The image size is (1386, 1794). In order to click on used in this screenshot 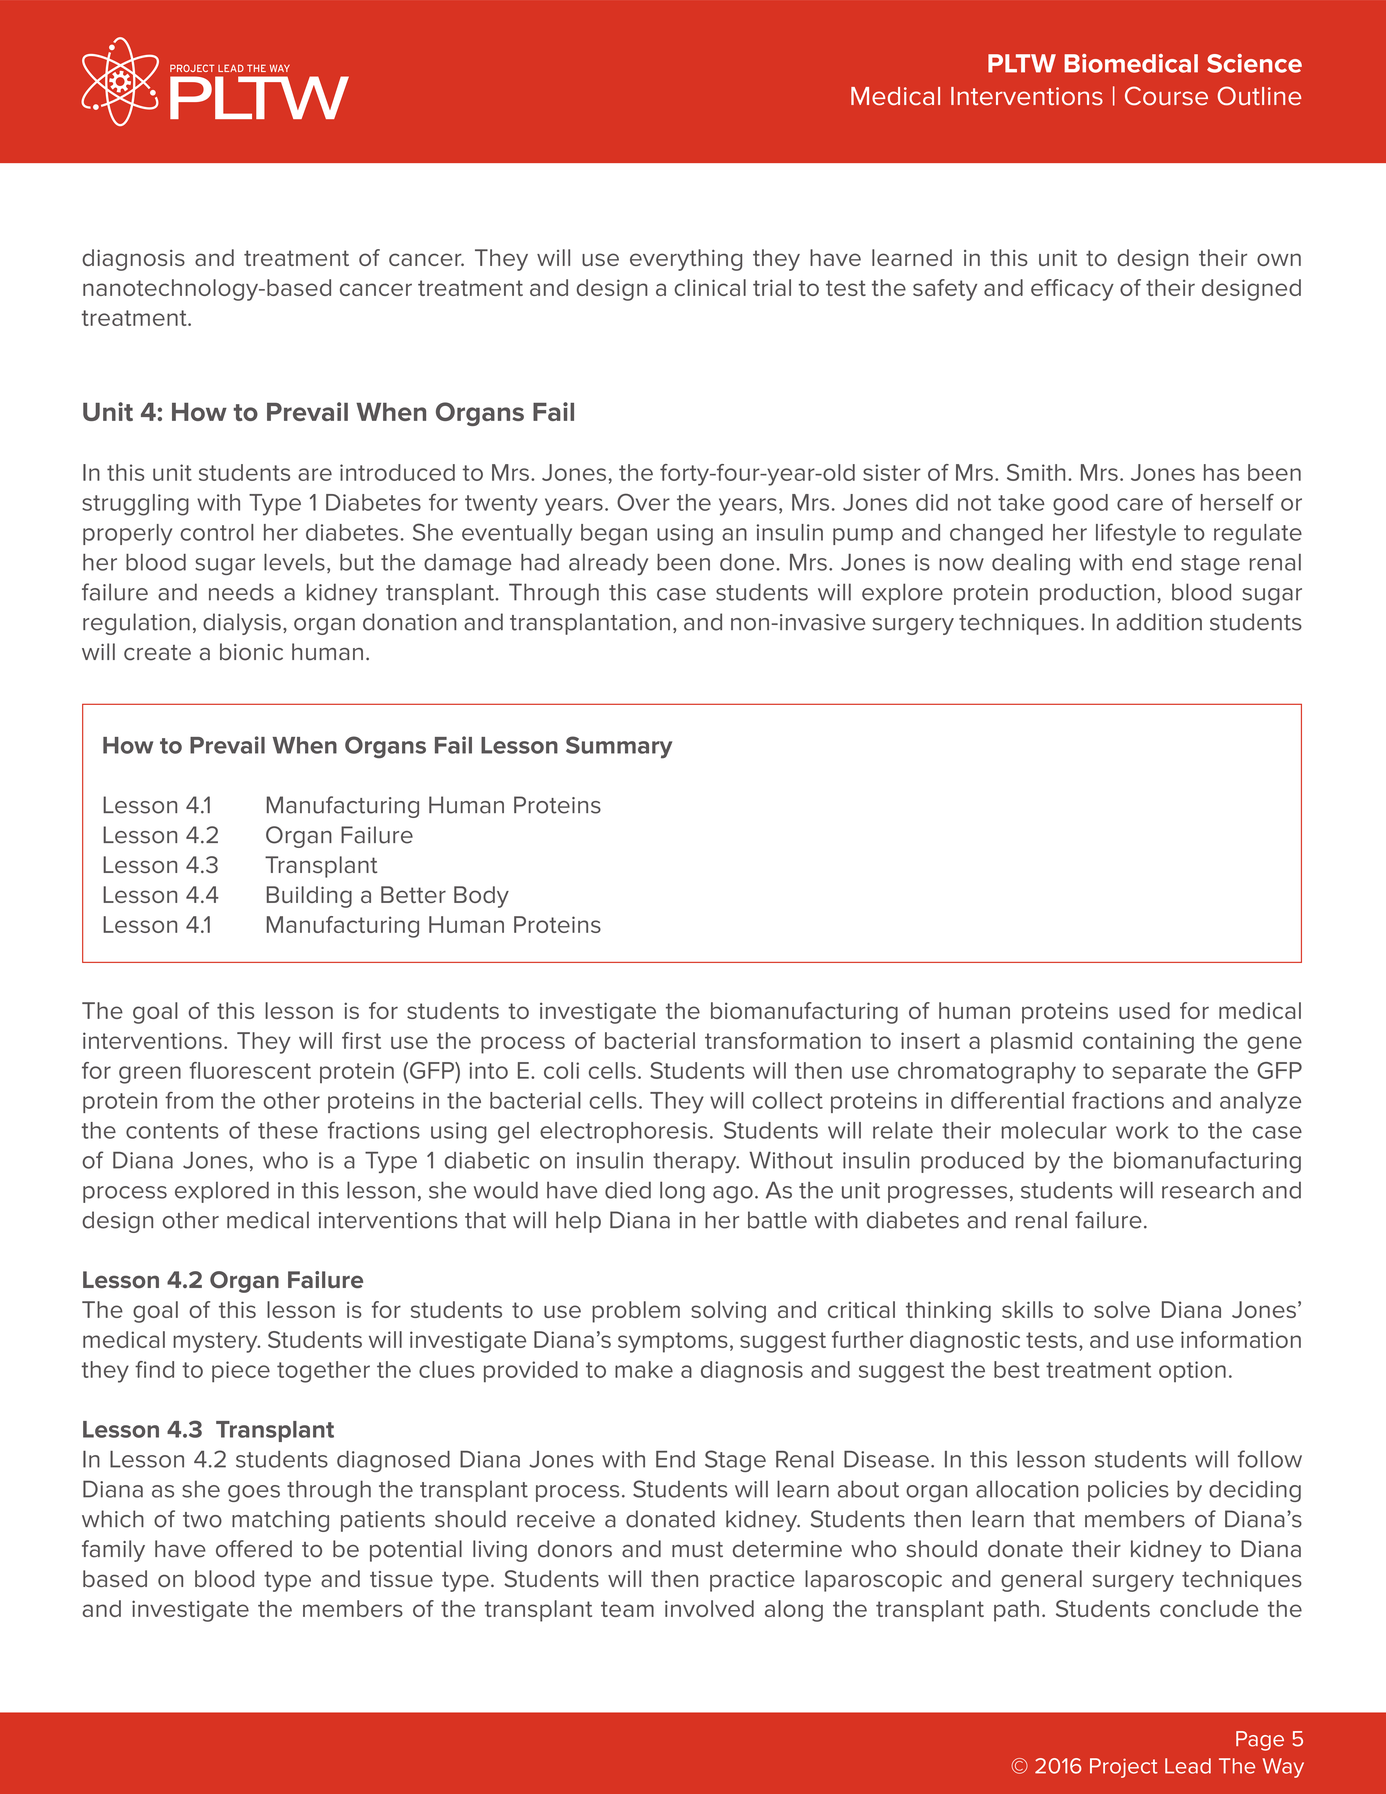, I will do `click(1144, 1010)`.
